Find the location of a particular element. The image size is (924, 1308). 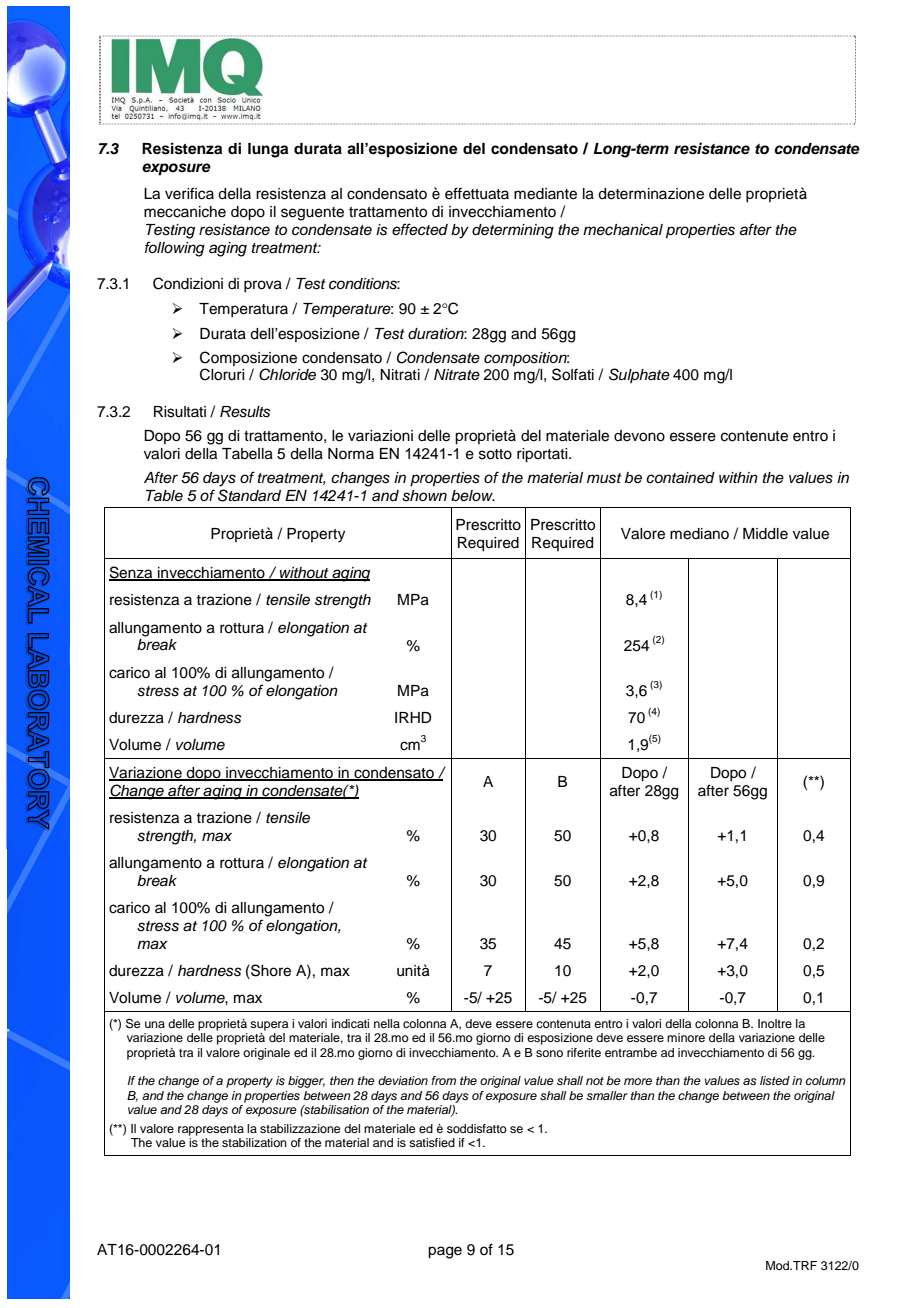

Middle is located at coordinates (765, 534).
